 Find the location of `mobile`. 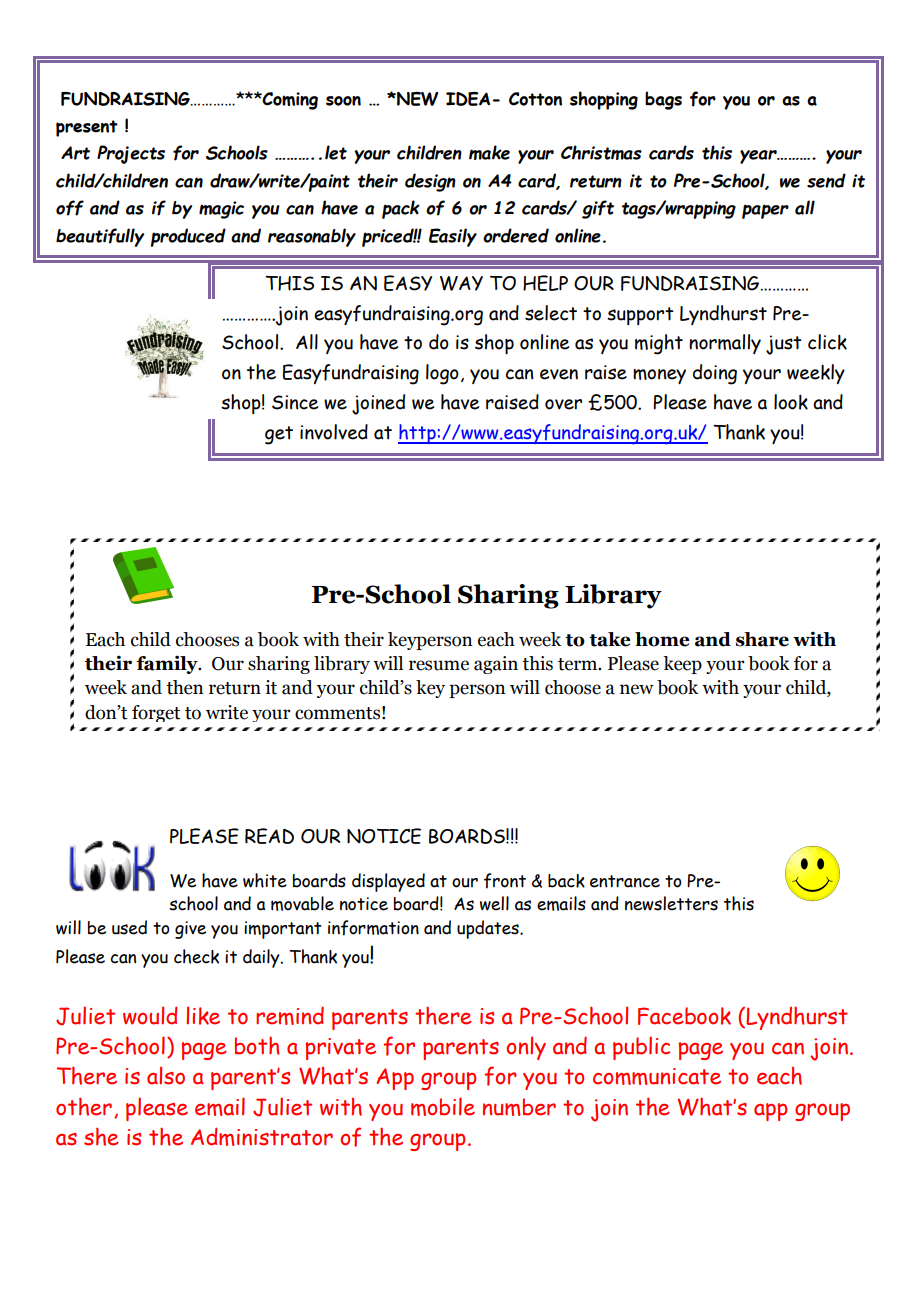

mobile is located at coordinates (443, 1106).
